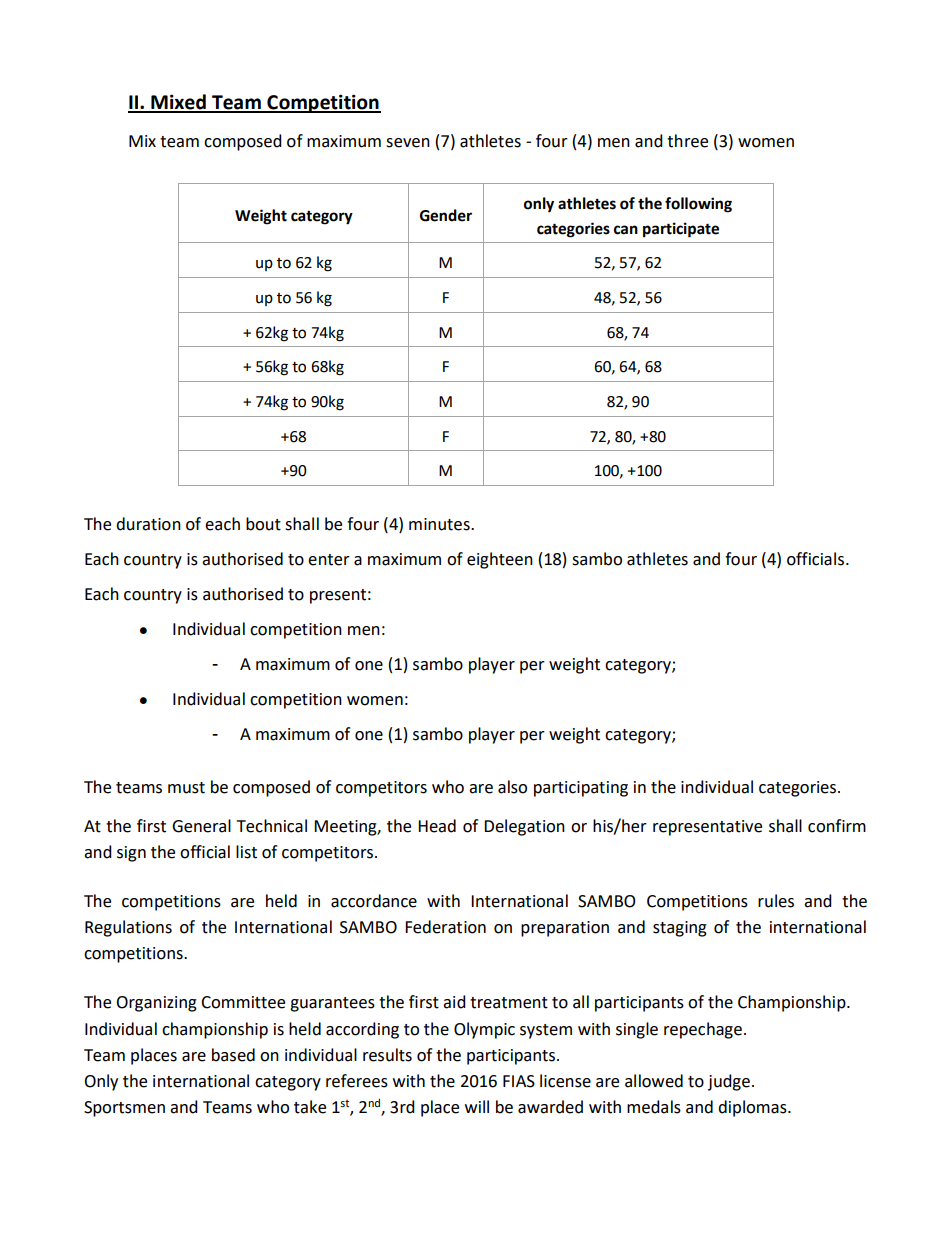  Describe the element at coordinates (246, 852) in the screenshot. I see `list` at that location.
